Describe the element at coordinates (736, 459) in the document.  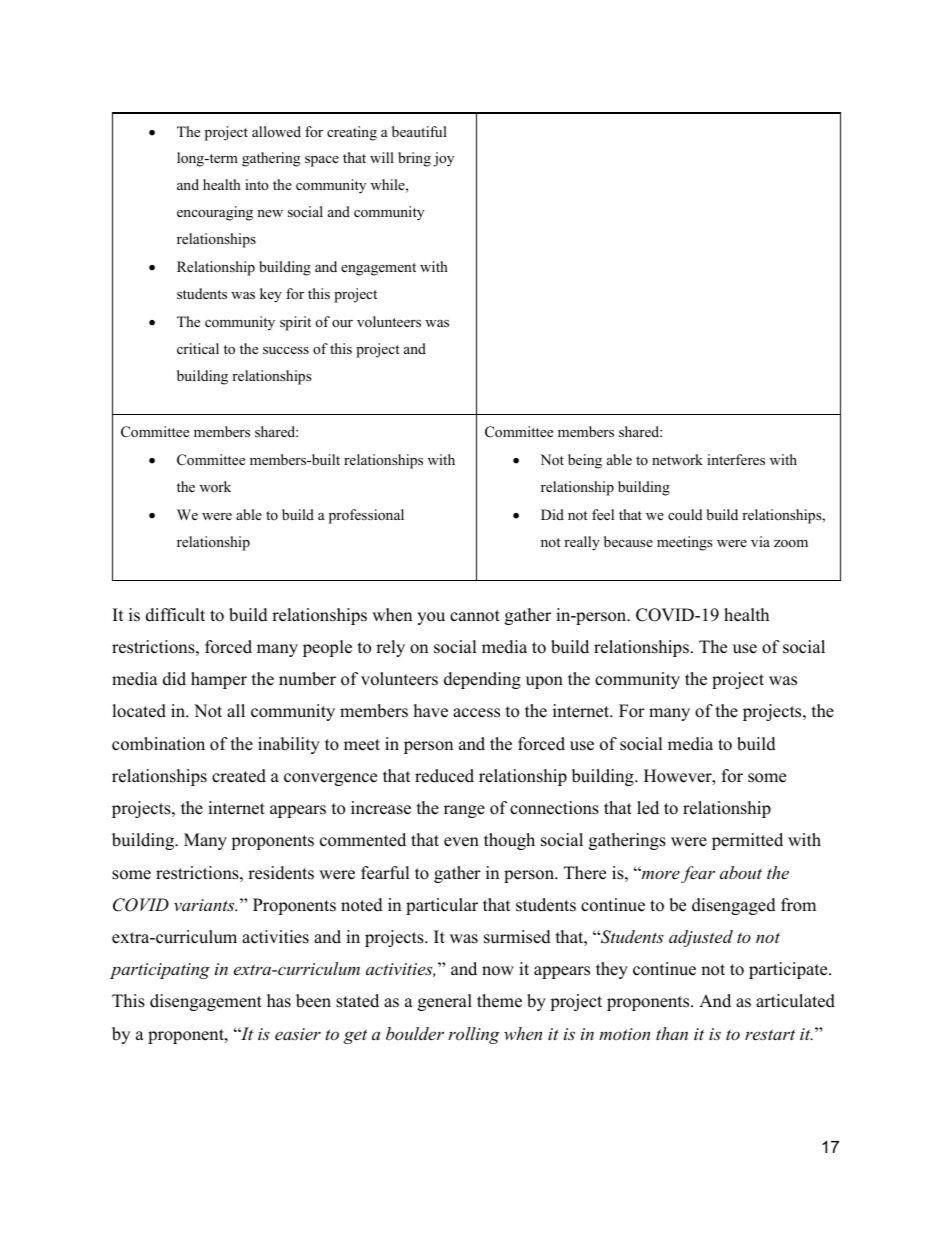
I see `interferes` at that location.
